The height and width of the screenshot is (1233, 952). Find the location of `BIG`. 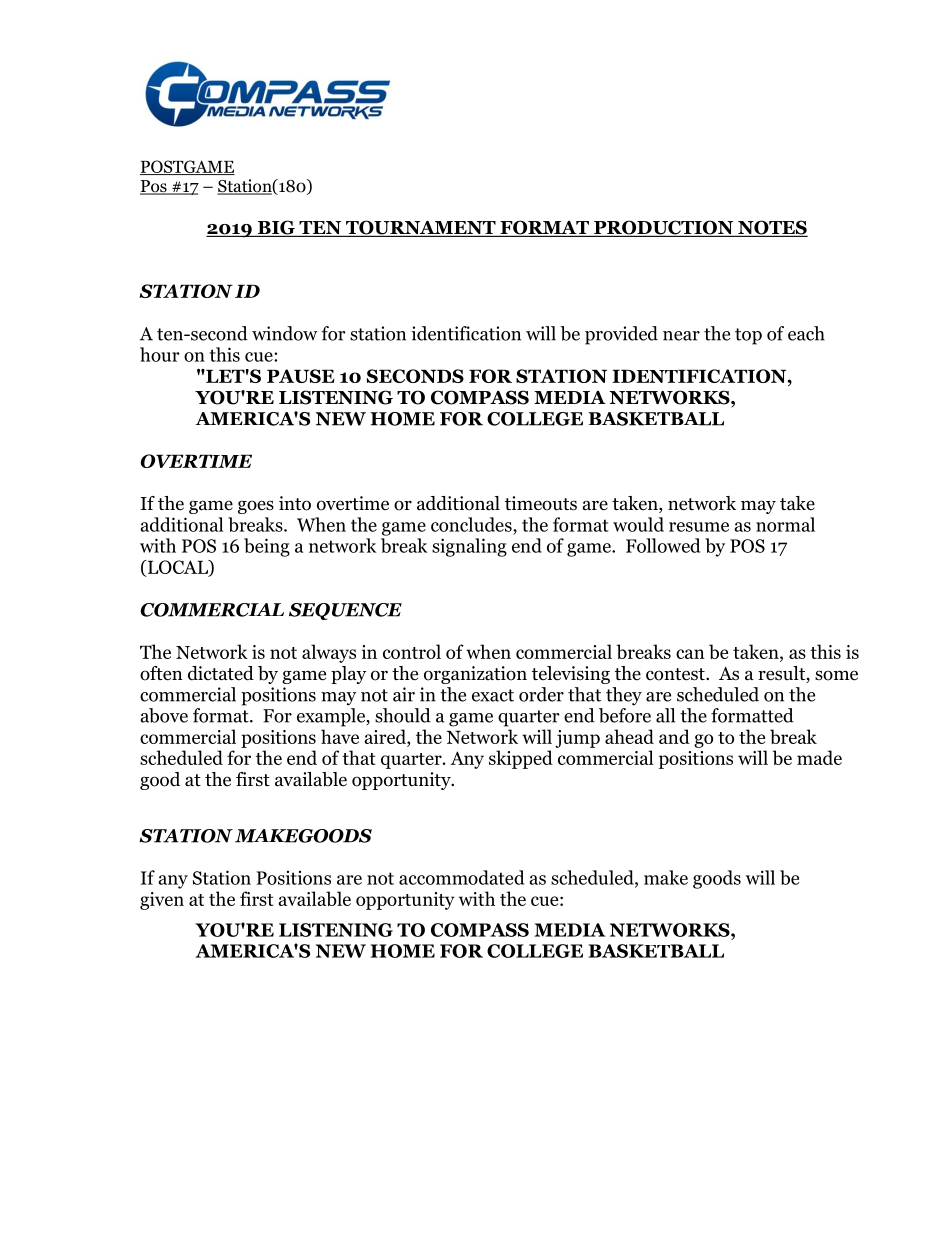

BIG is located at coordinates (276, 228).
